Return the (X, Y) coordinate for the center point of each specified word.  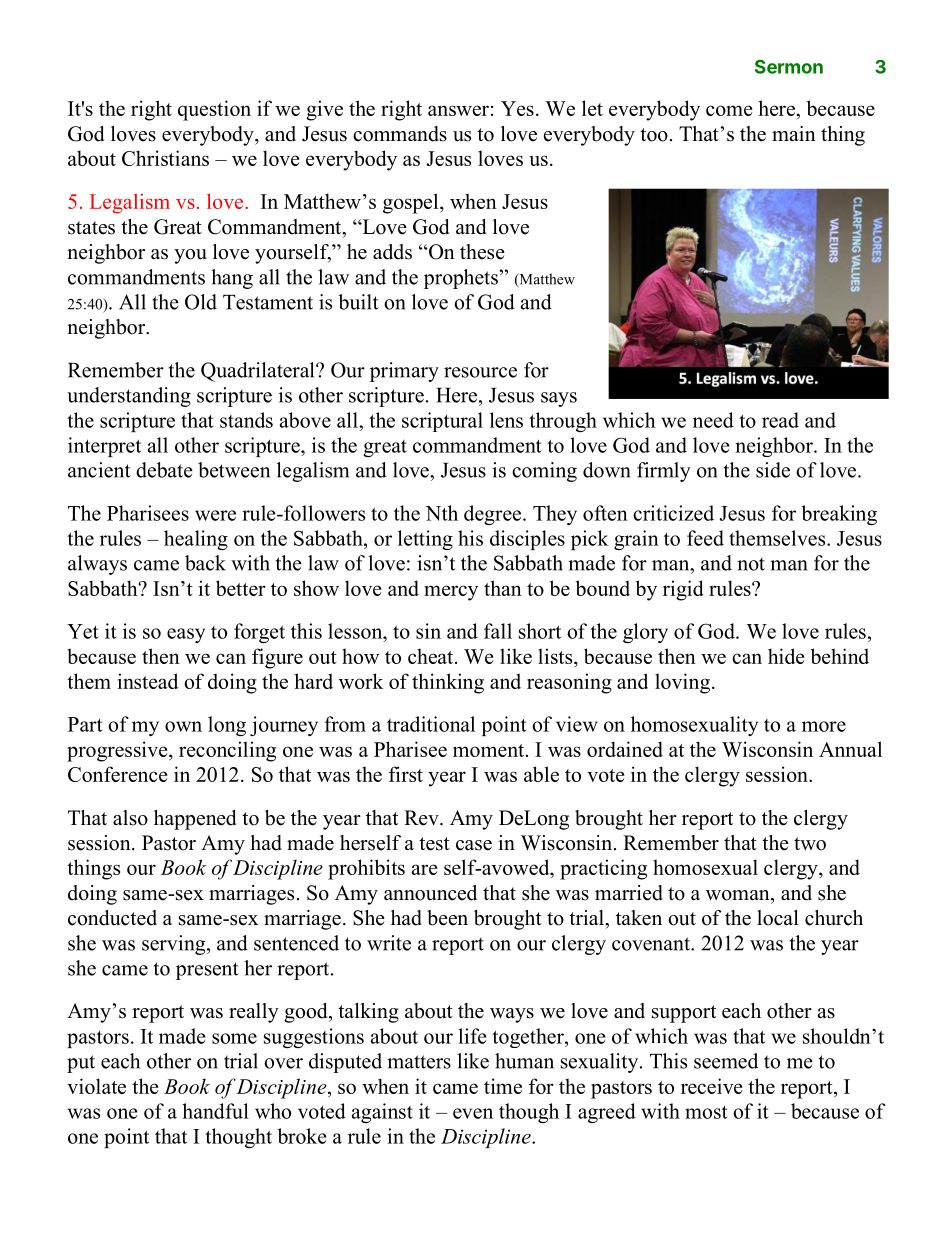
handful (215, 1111)
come (729, 110)
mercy (451, 593)
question (214, 110)
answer (458, 110)
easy (186, 635)
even (473, 1113)
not (751, 564)
